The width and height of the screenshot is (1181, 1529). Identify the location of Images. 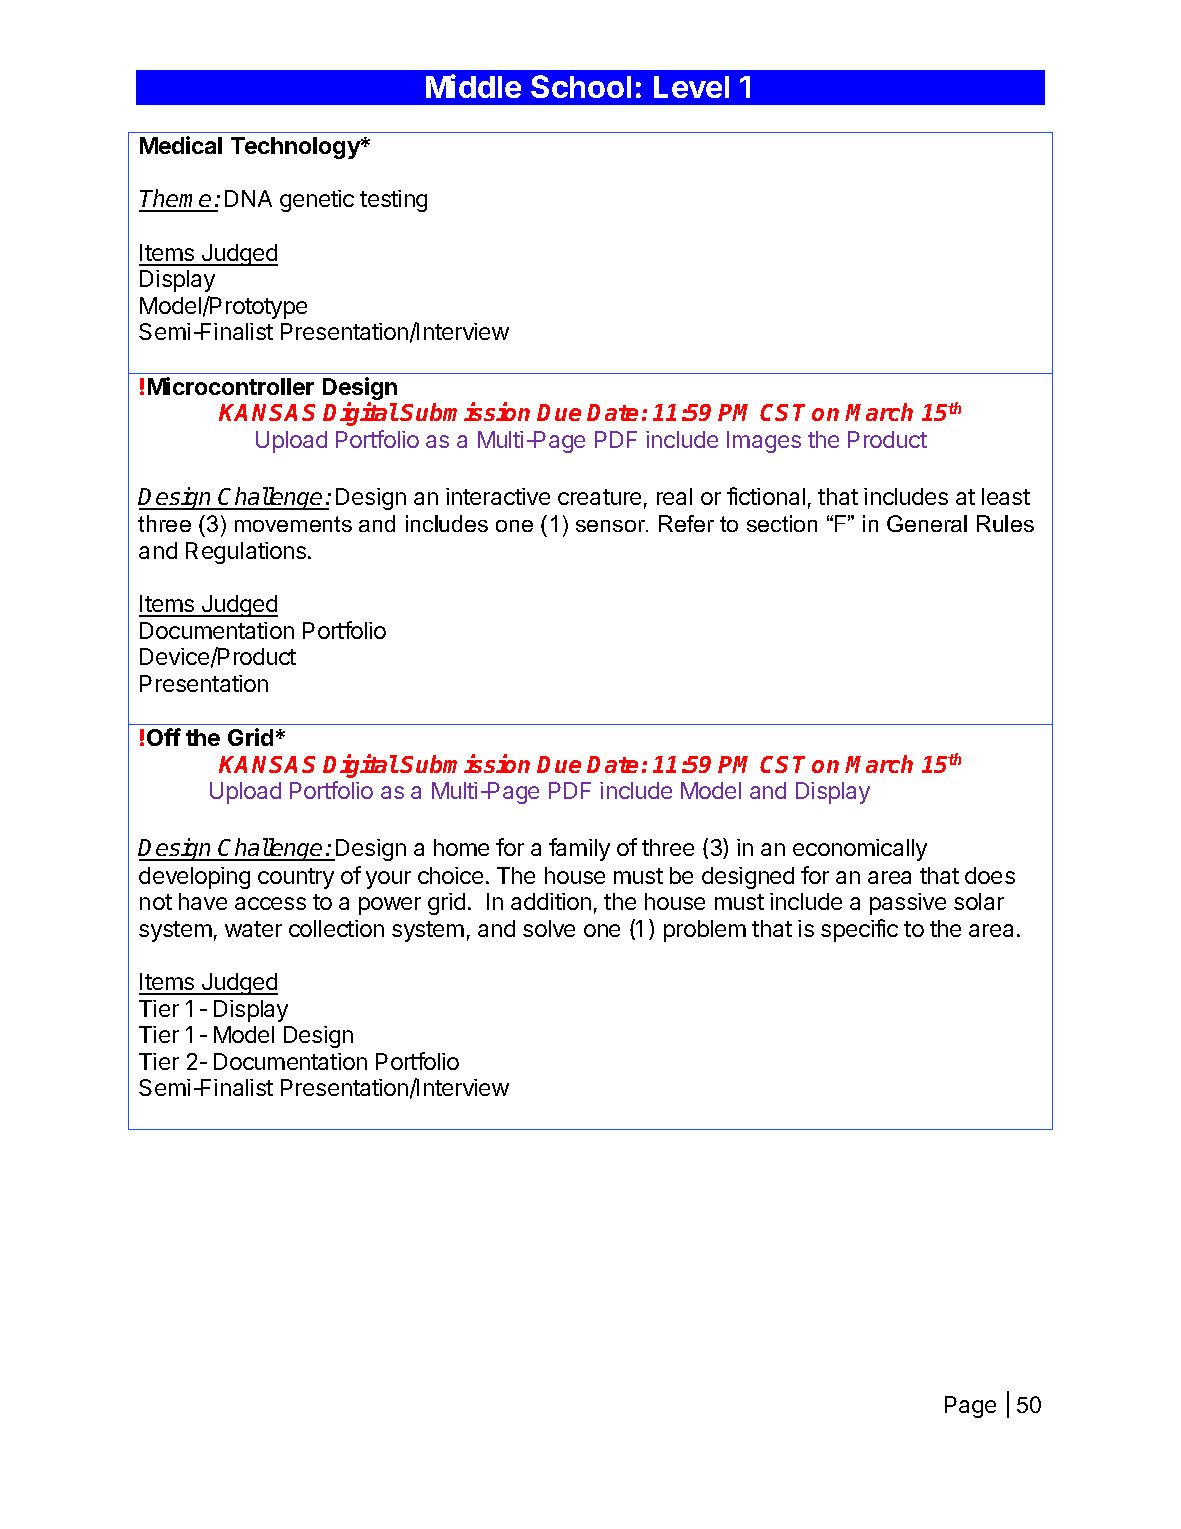
(764, 442).
